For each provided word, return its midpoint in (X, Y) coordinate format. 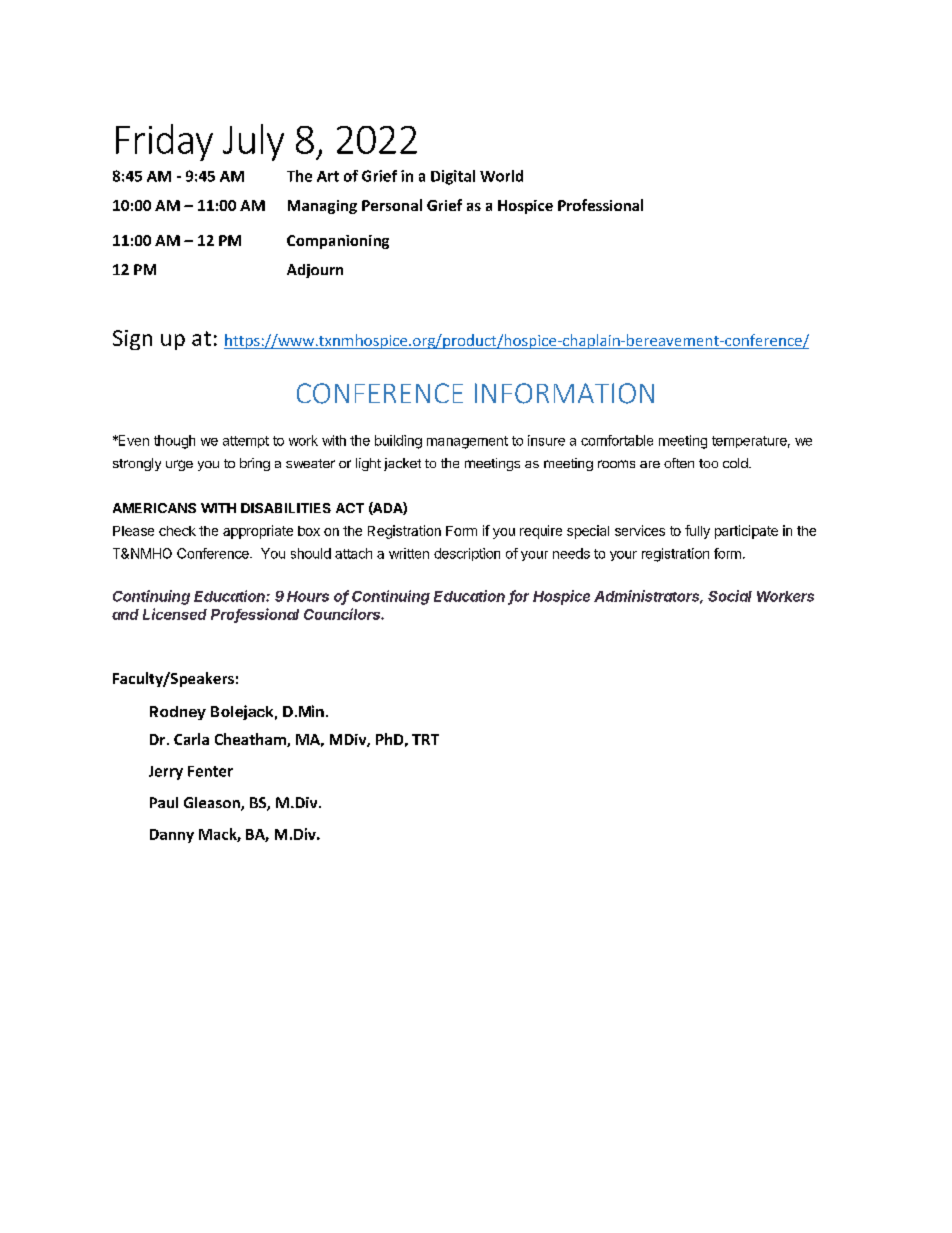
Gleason (213, 804)
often (679, 463)
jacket (402, 464)
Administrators (648, 597)
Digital (453, 177)
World (501, 176)
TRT (425, 739)
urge (179, 465)
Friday (164, 142)
